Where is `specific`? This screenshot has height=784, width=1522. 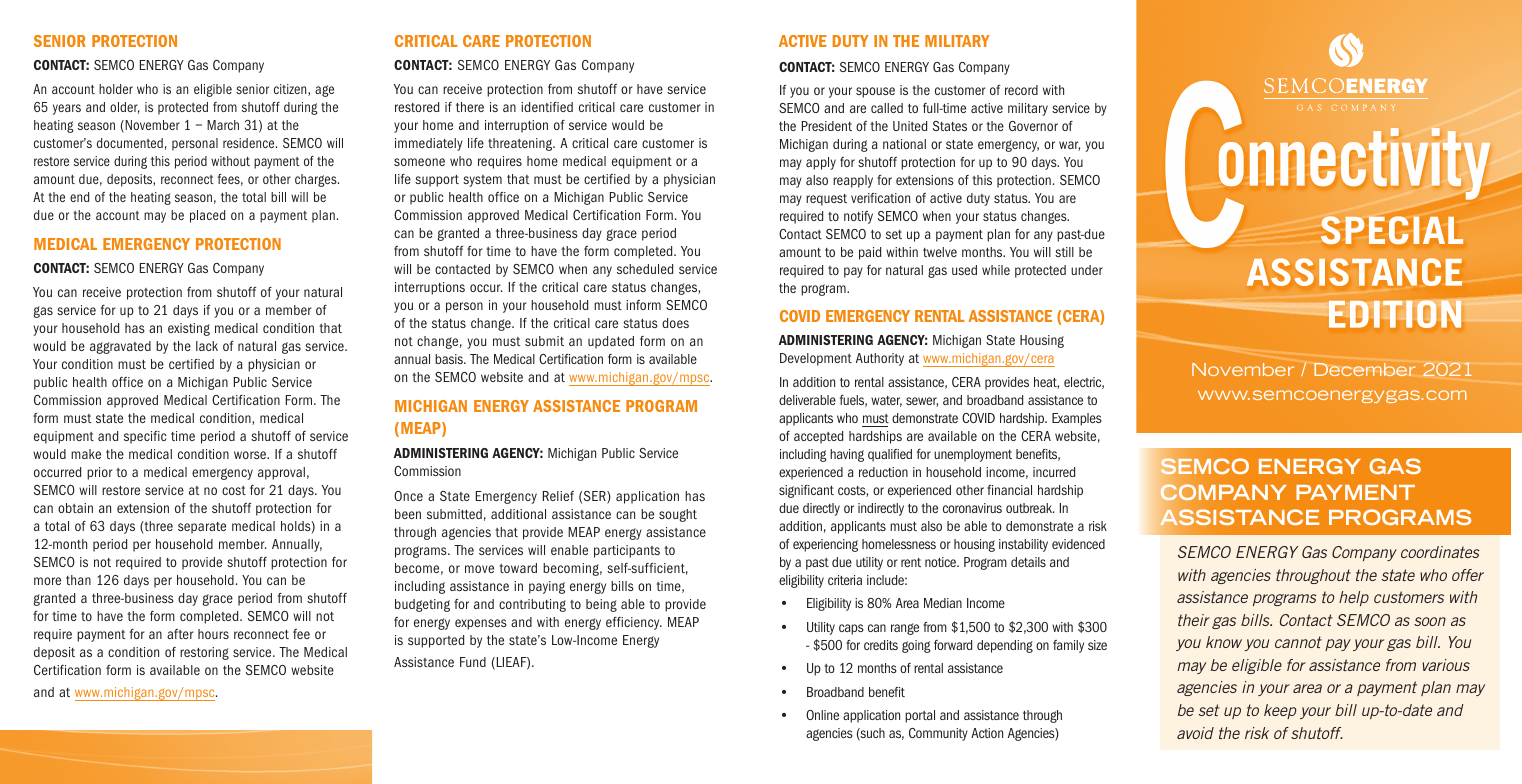 specific is located at coordinates (145, 437).
